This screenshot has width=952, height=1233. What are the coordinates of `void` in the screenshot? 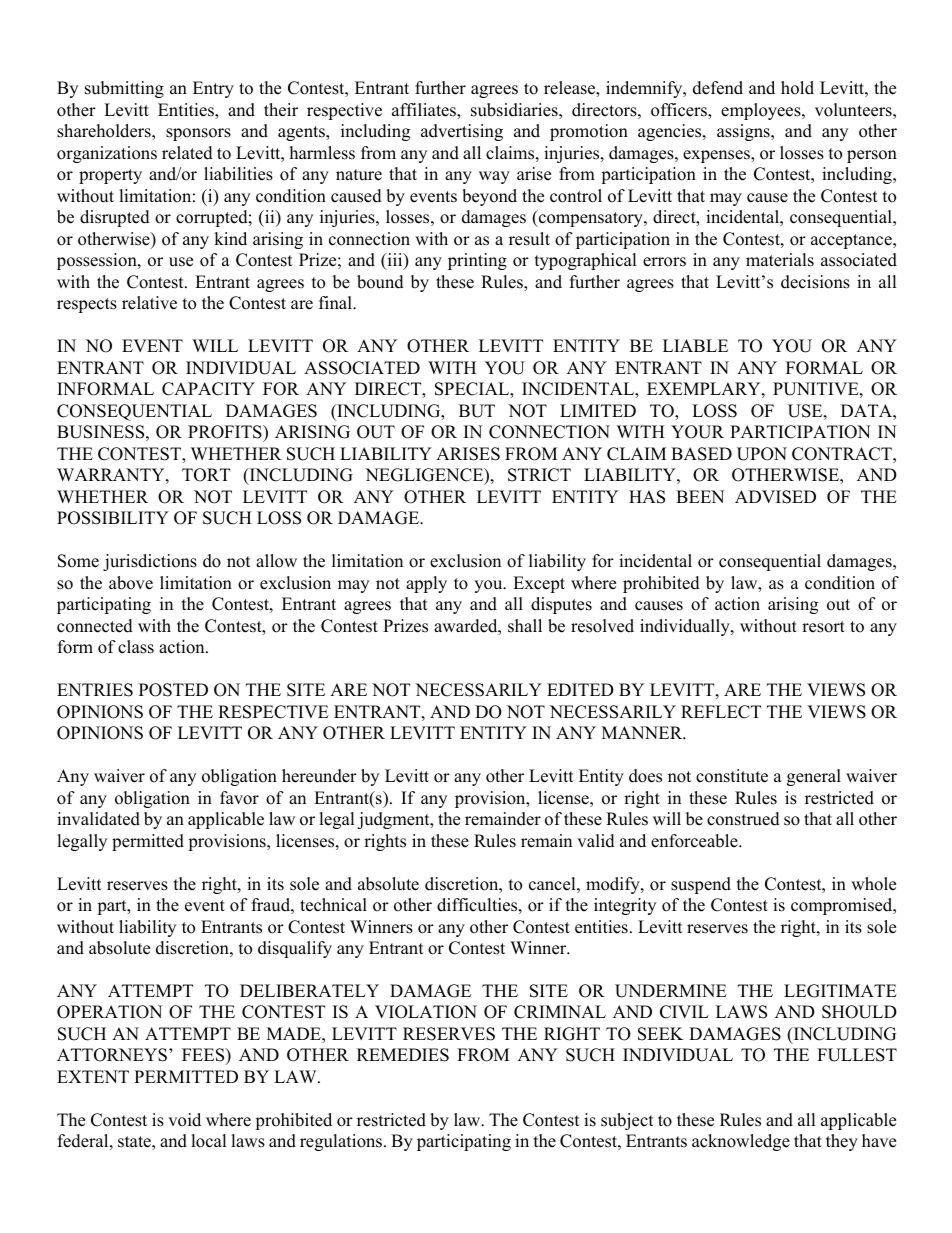 It's located at (184, 1120).
